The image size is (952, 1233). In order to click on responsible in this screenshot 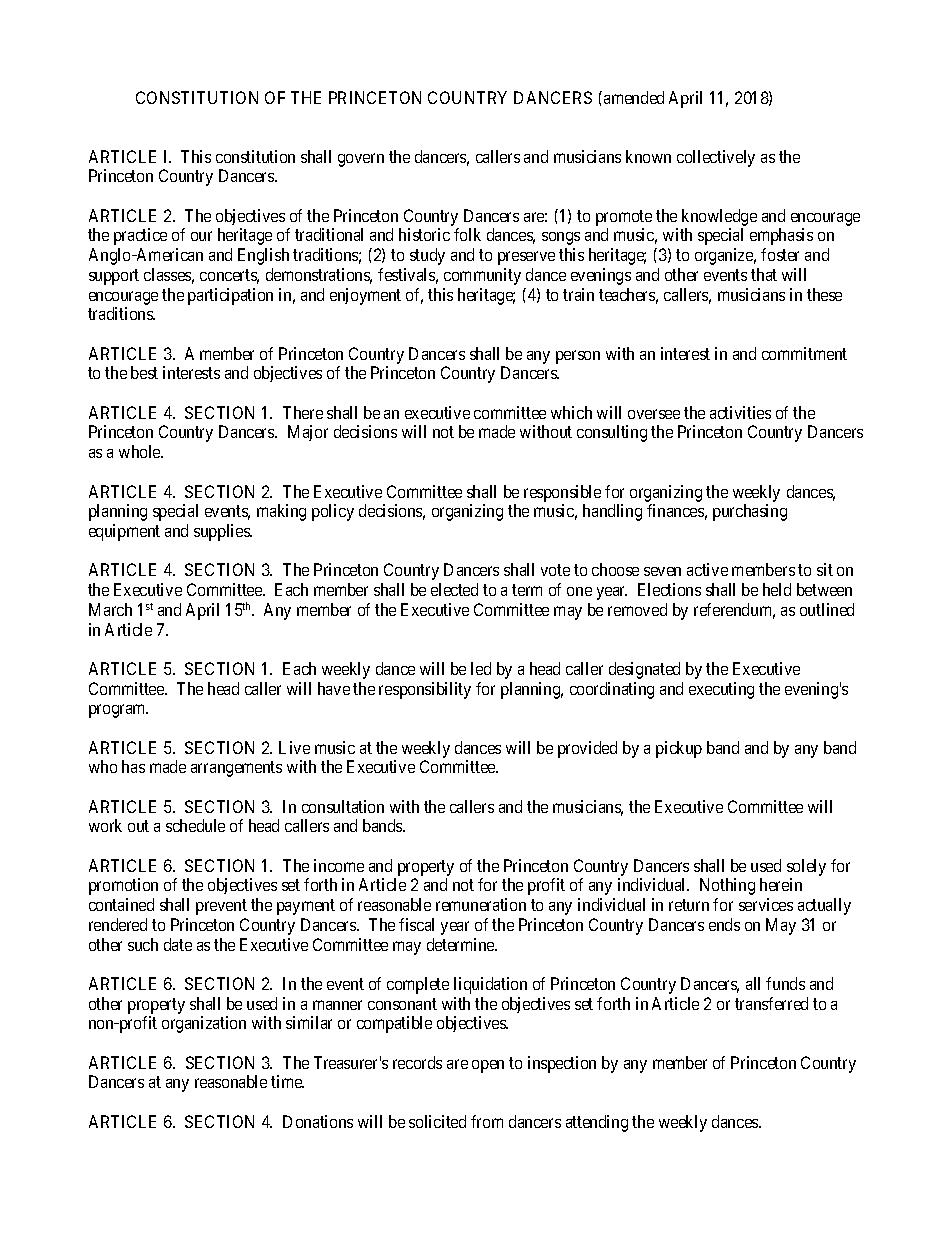, I will do `click(562, 493)`.
